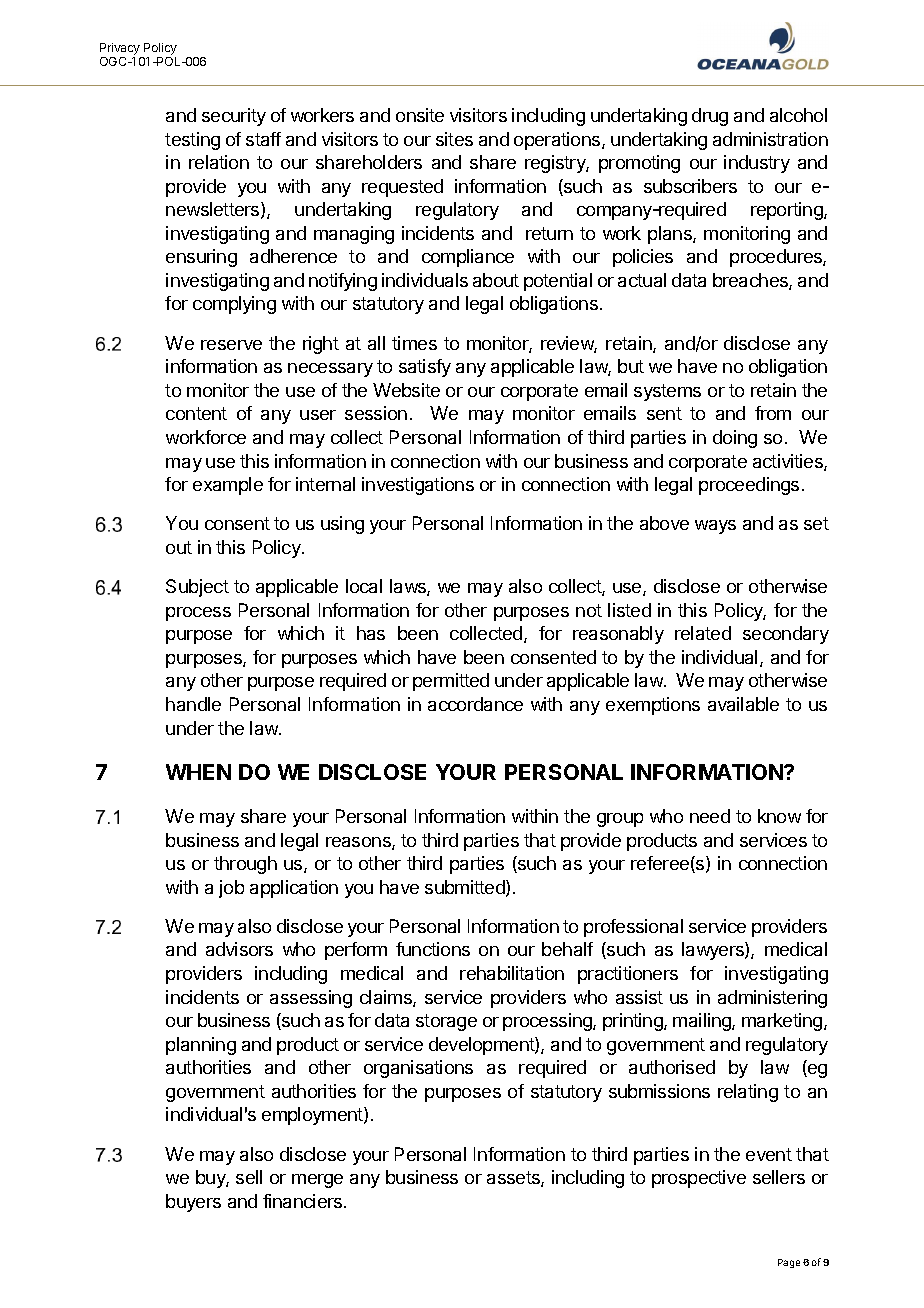 The height and width of the screenshot is (1308, 924). I want to click on doing, so click(735, 439).
